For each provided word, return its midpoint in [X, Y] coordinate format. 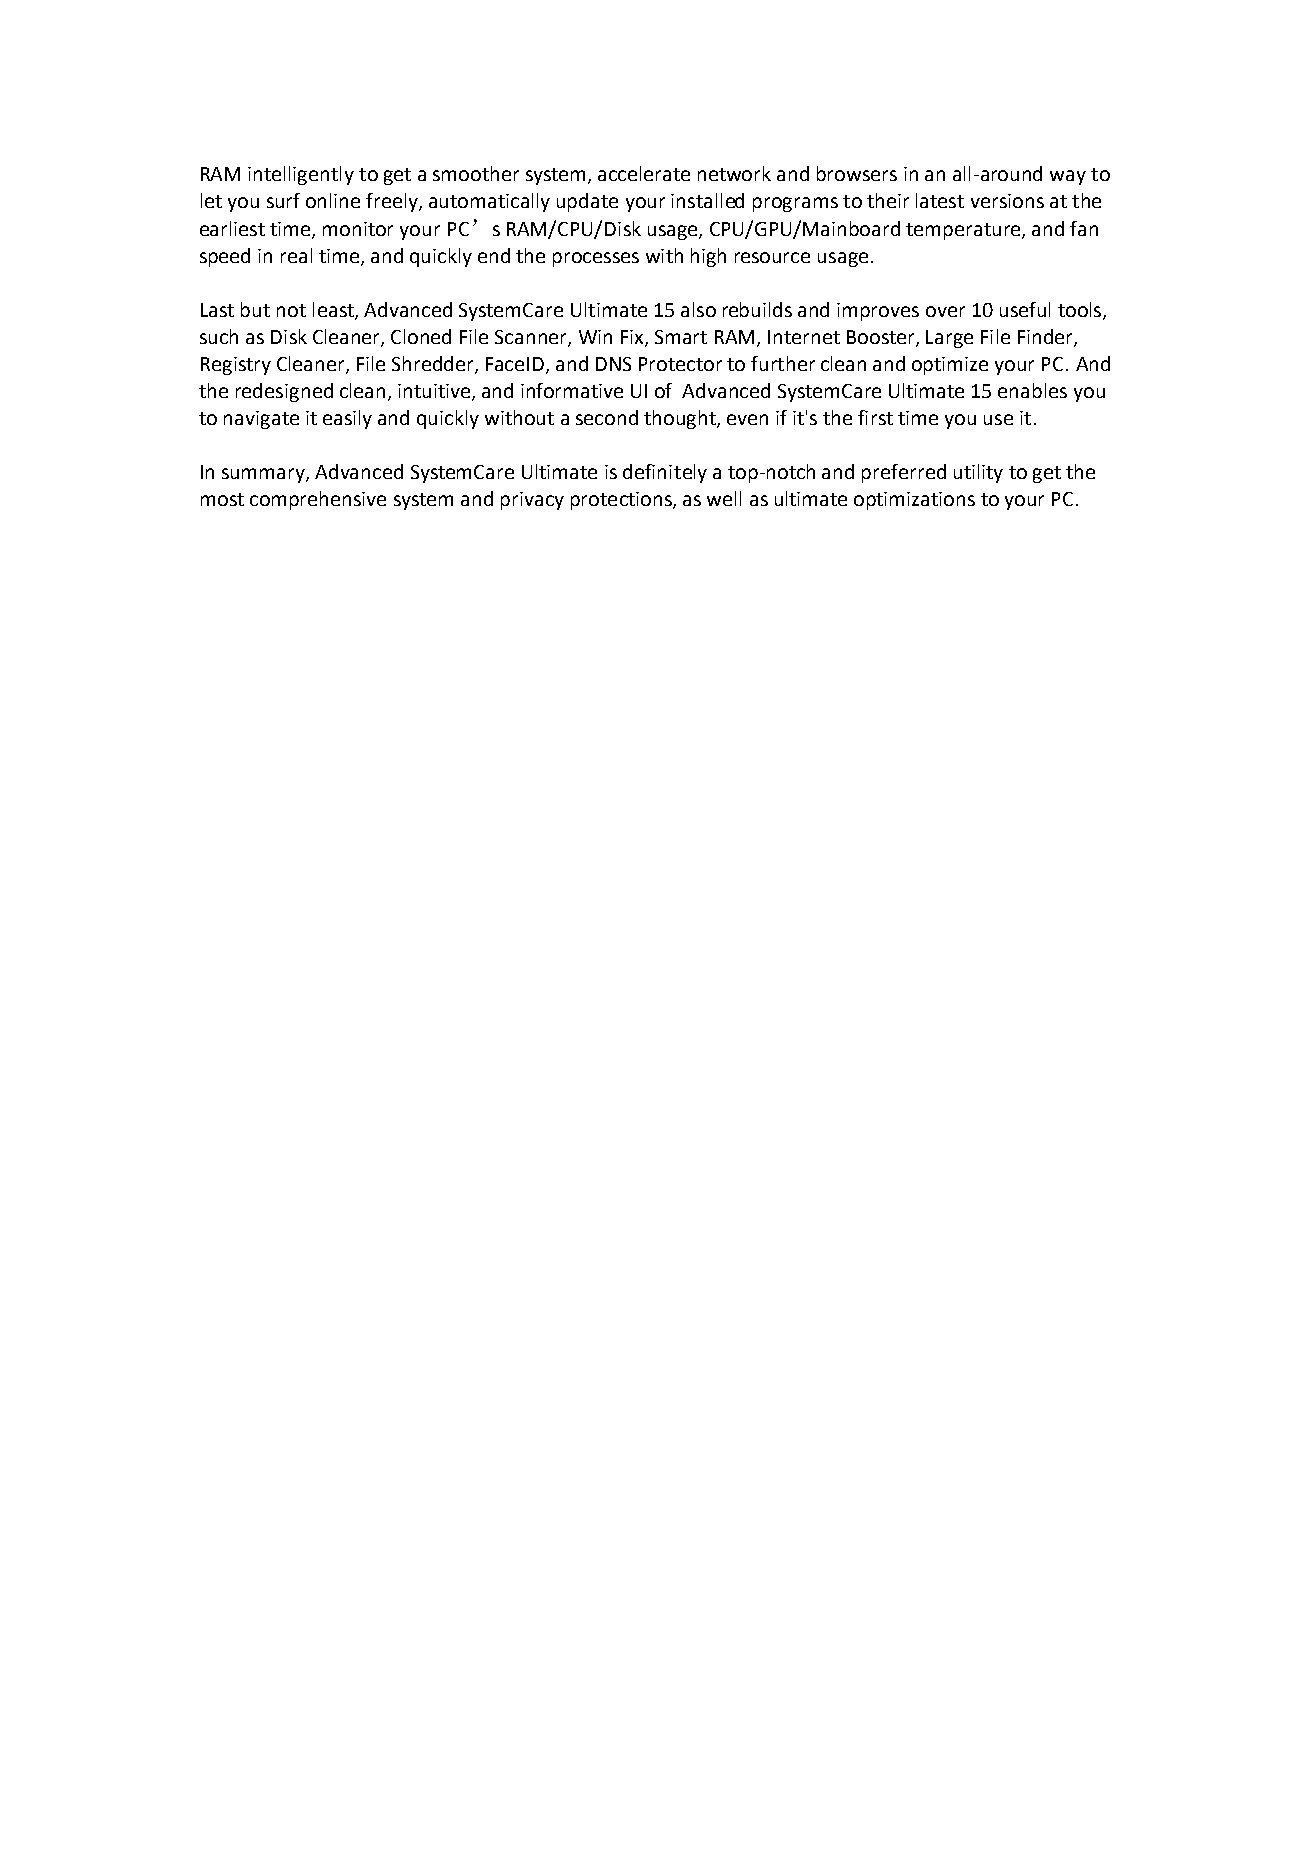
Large [949, 339]
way [1068, 177]
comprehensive [318, 500]
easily [347, 419]
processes [596, 259]
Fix [633, 338]
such [219, 336]
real [296, 255]
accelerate [644, 173]
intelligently [301, 175]
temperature [964, 231]
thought [681, 419]
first [875, 417]
